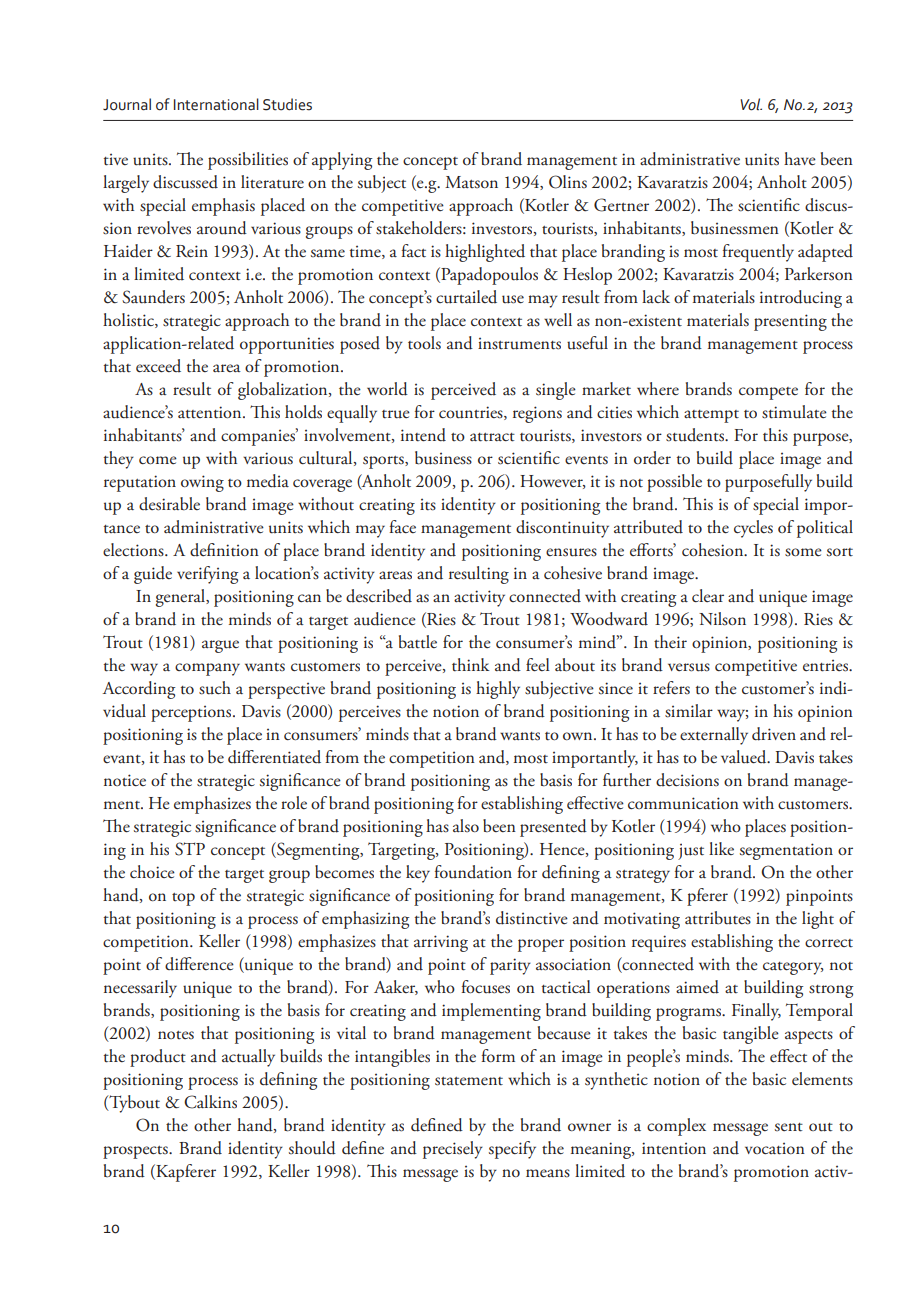  Describe the element at coordinates (768, 393) in the image. I see `compete` at that location.
